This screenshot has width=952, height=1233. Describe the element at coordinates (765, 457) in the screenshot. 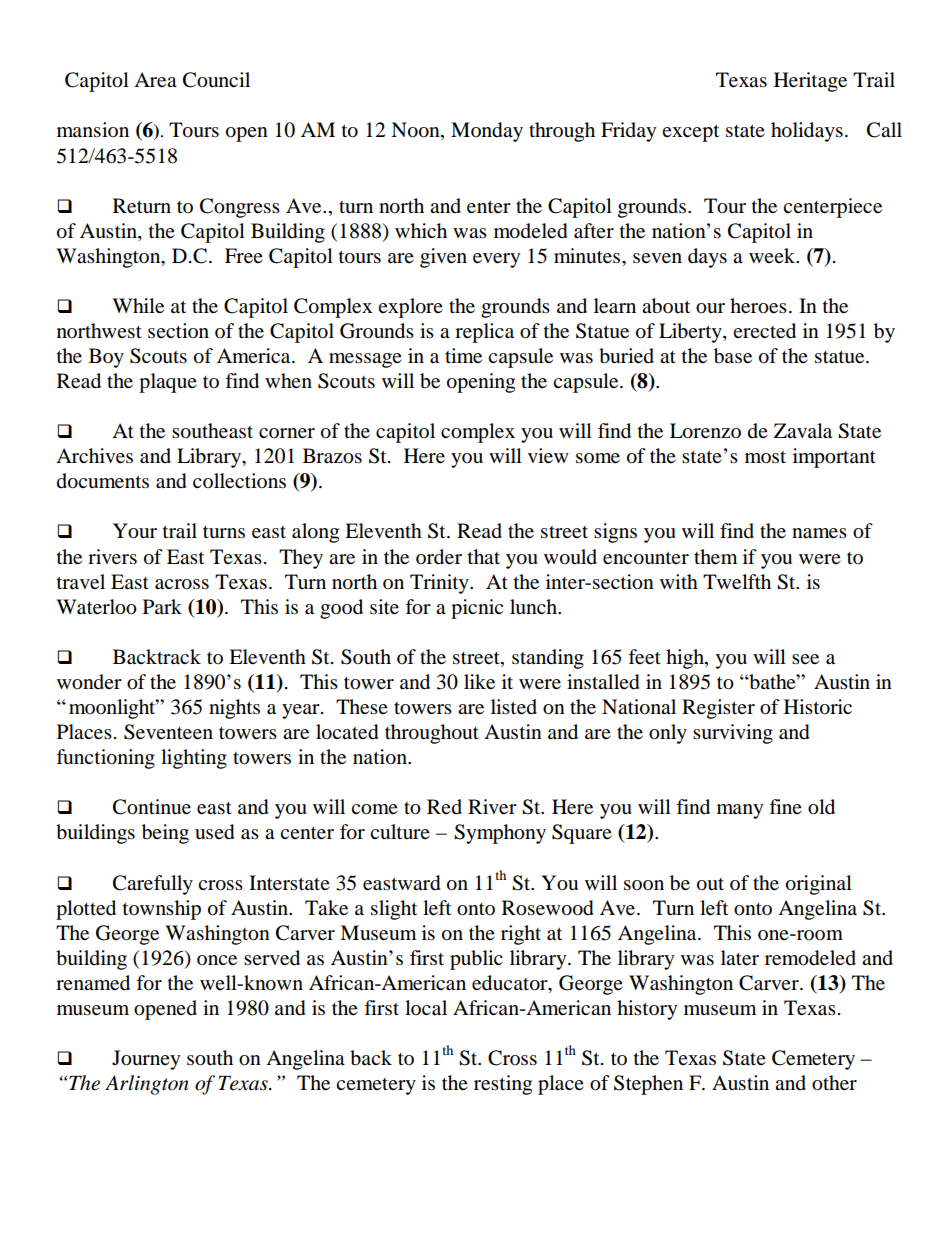

I see `most` at that location.
